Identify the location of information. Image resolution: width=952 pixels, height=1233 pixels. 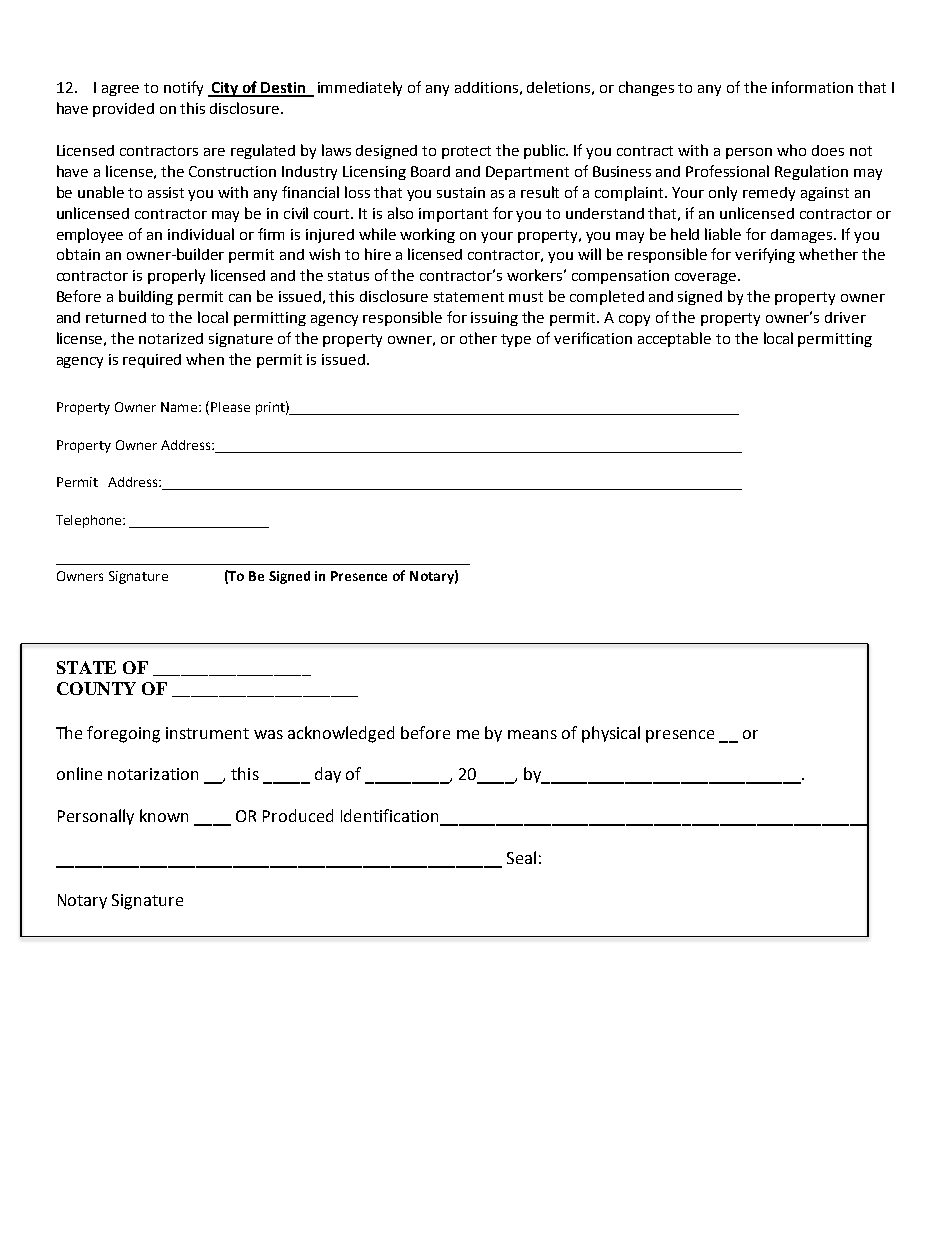
(812, 87).
